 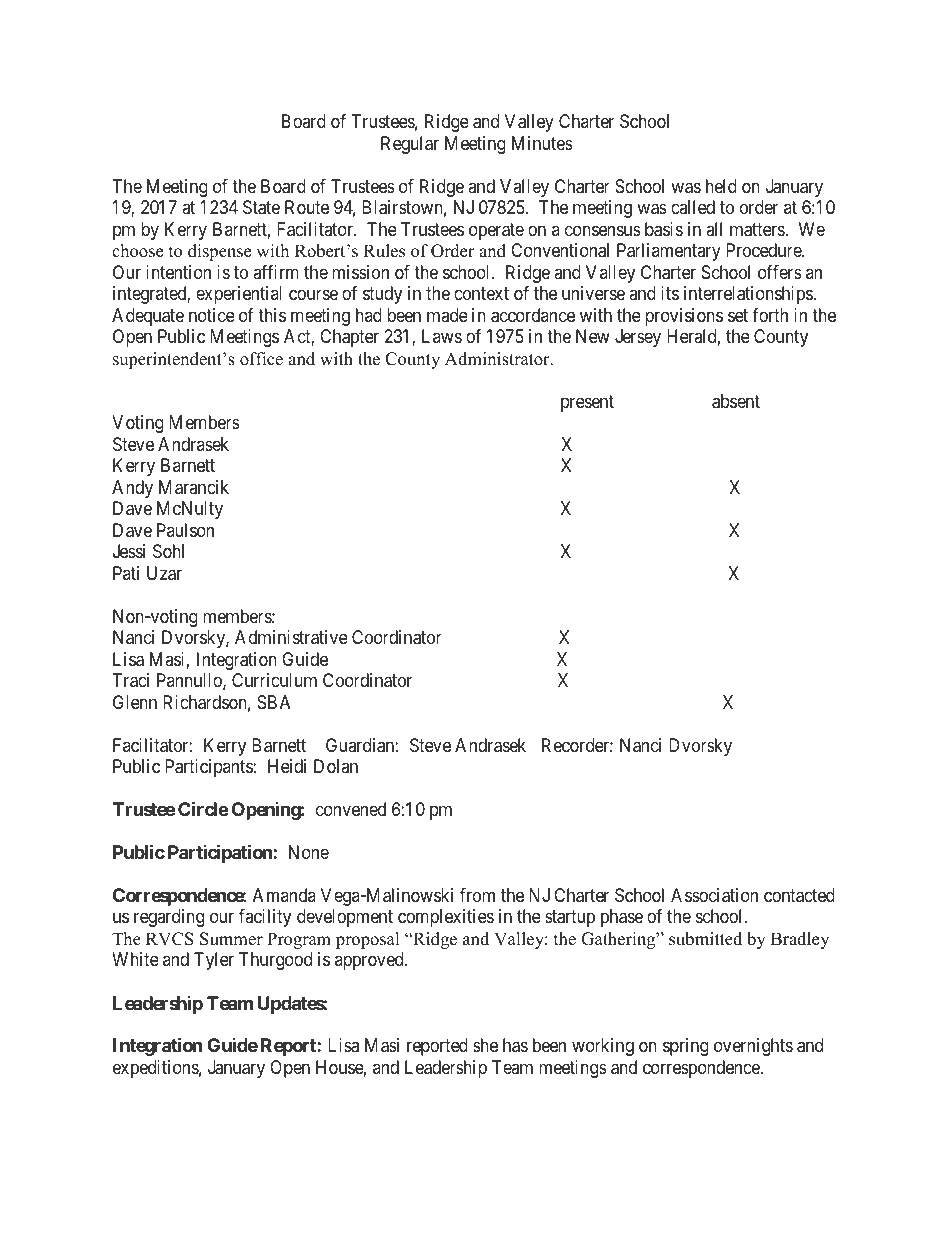 What do you see at coordinates (721, 186) in the screenshot?
I see `held` at bounding box center [721, 186].
